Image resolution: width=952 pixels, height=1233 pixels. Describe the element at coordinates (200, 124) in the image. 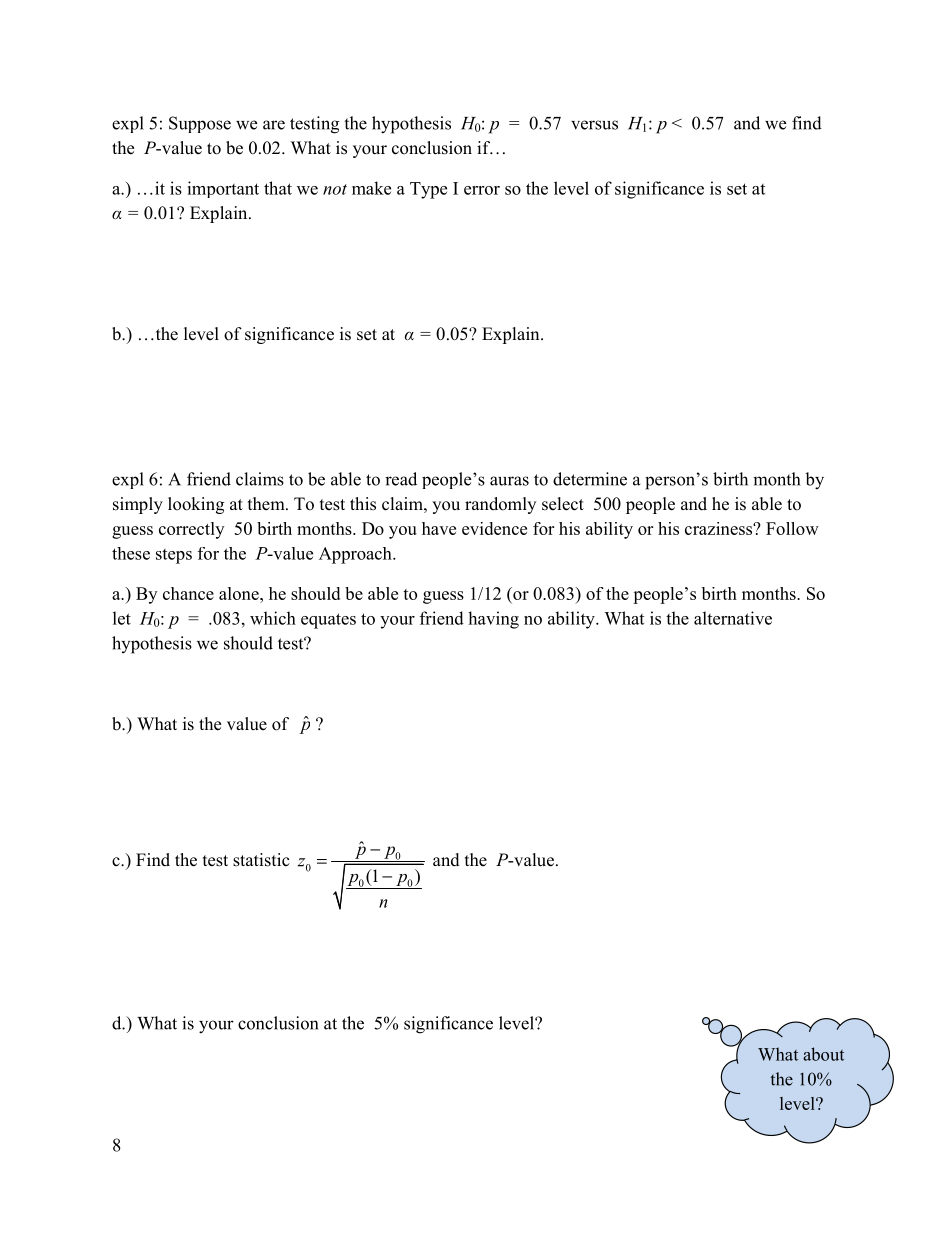

I see `Suppose` at that location.
